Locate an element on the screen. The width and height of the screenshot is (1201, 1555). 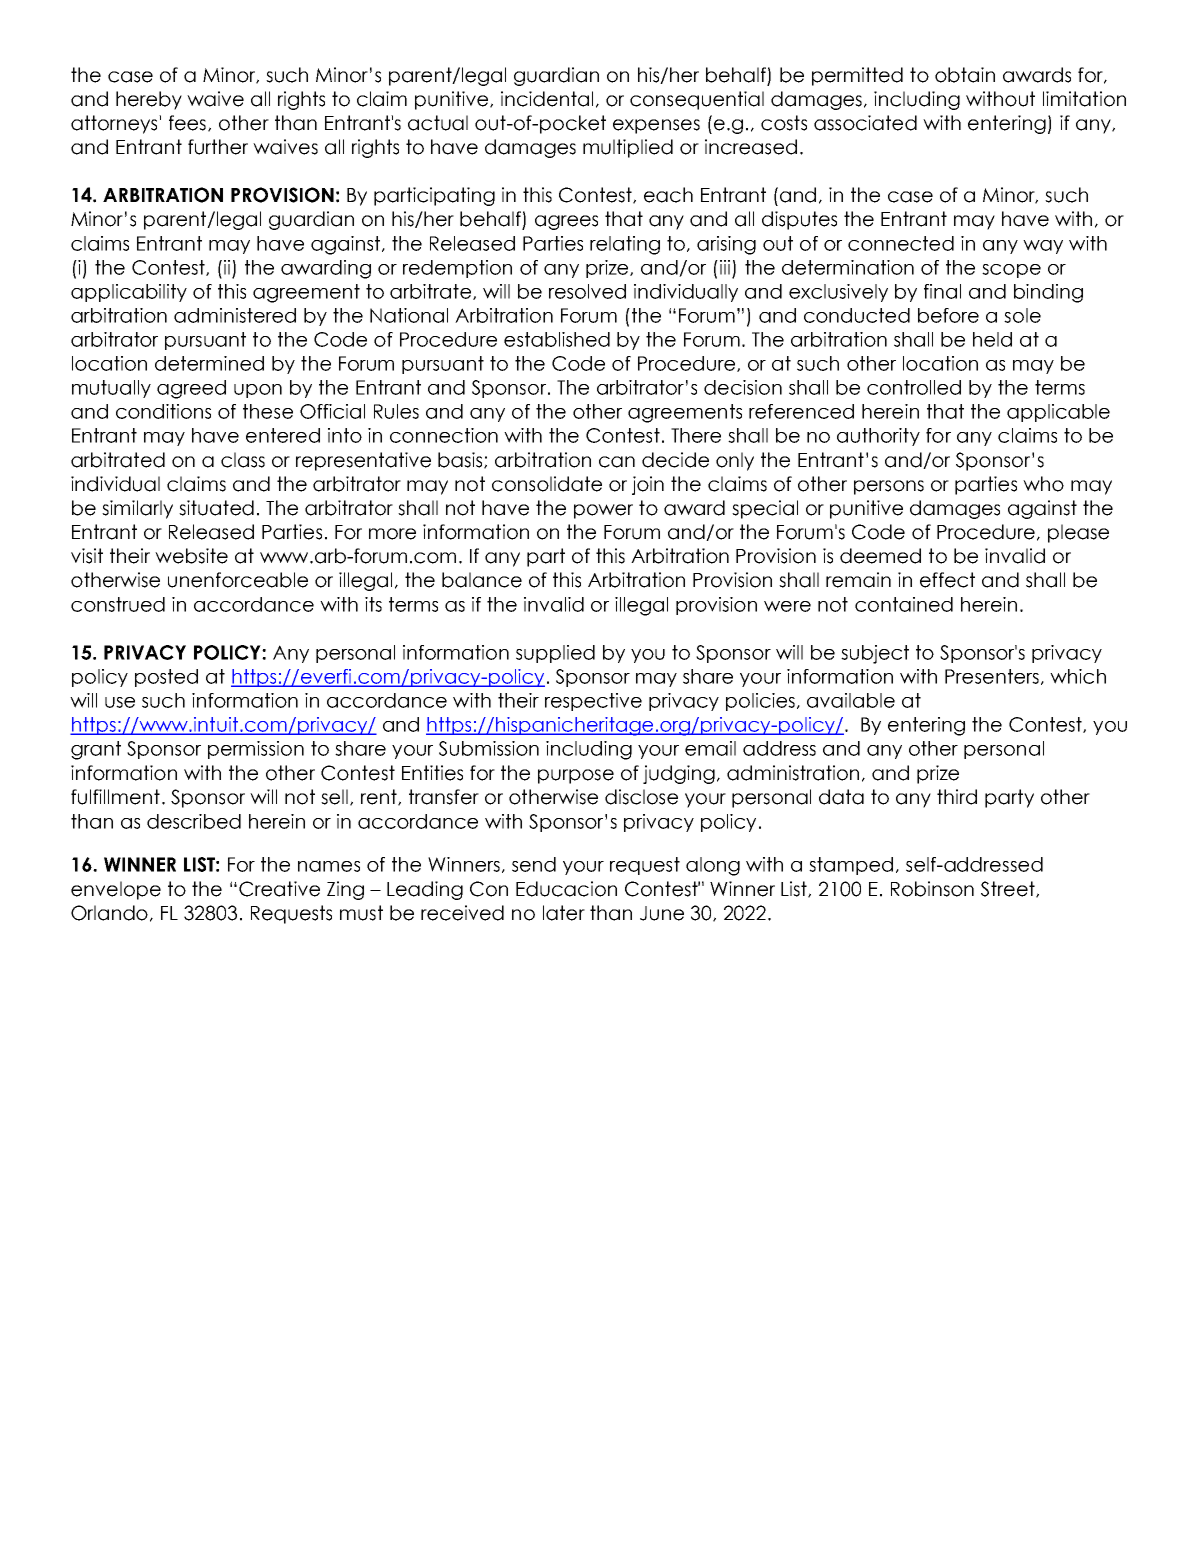
obtain is located at coordinates (965, 75).
